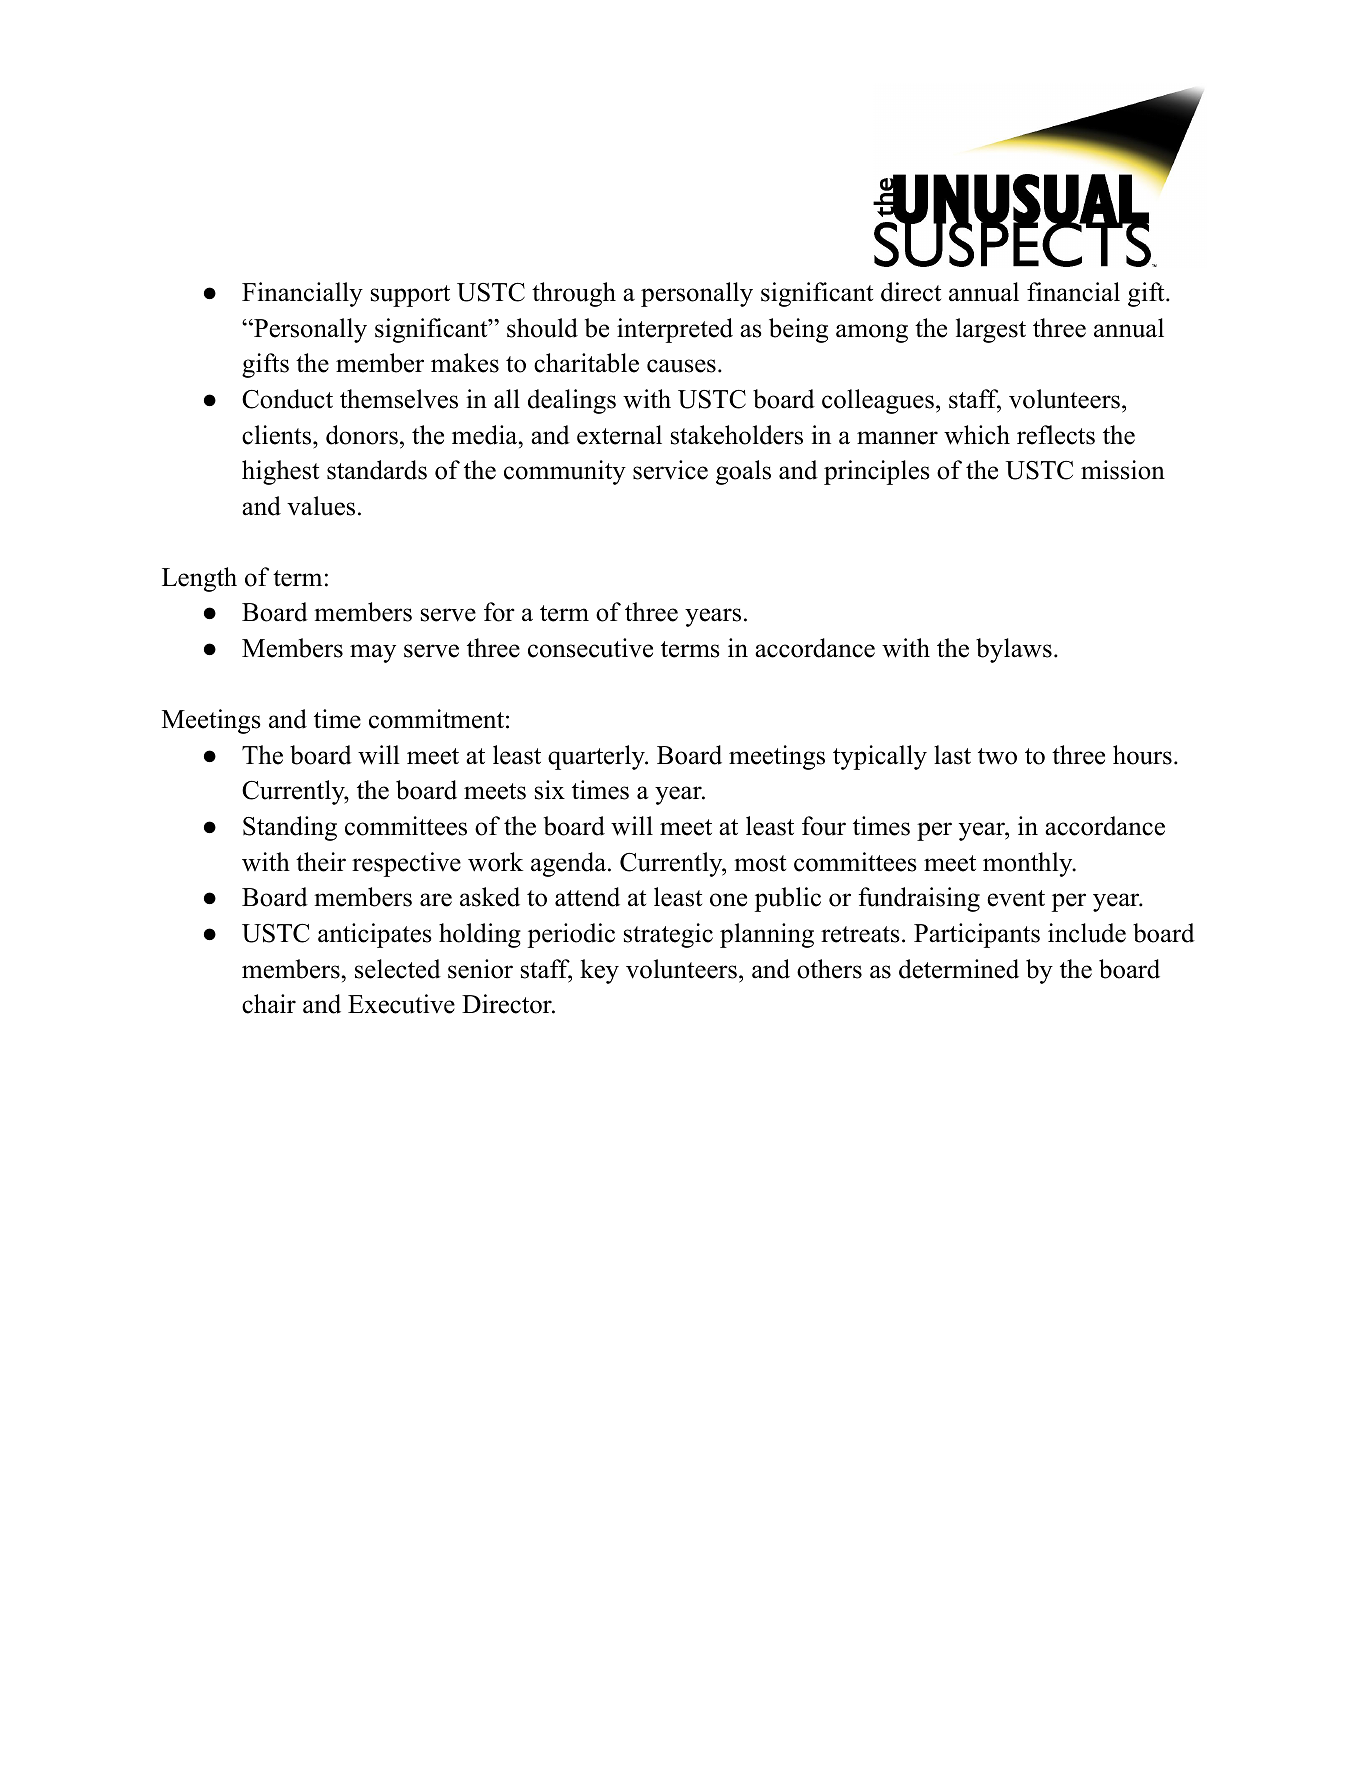 The width and height of the document is (1371, 1774). I want to click on Standing, so click(290, 828).
